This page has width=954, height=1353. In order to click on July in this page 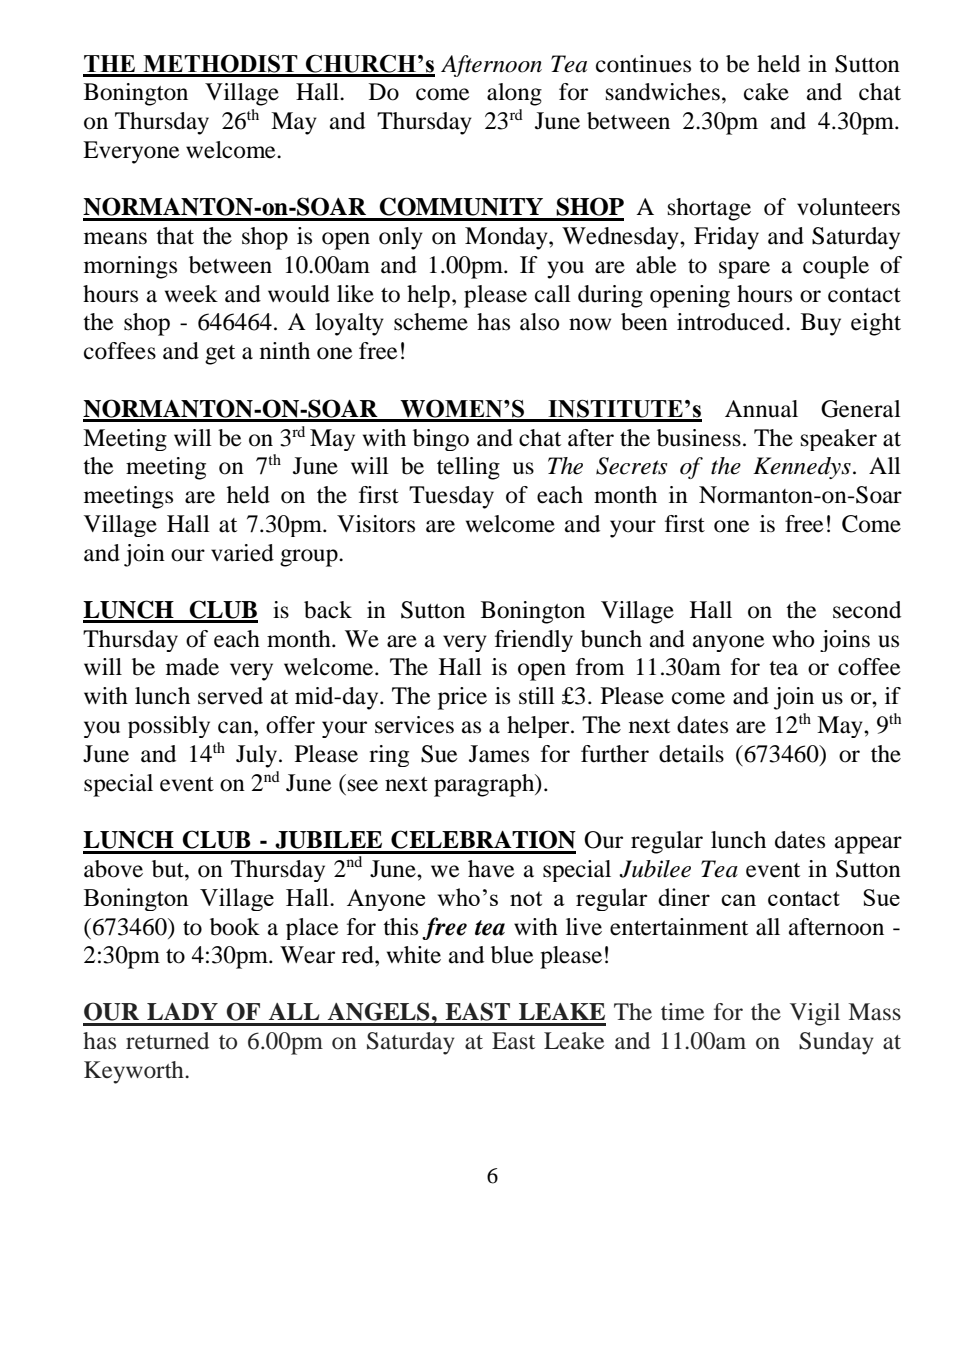, I will do `click(256, 756)`.
